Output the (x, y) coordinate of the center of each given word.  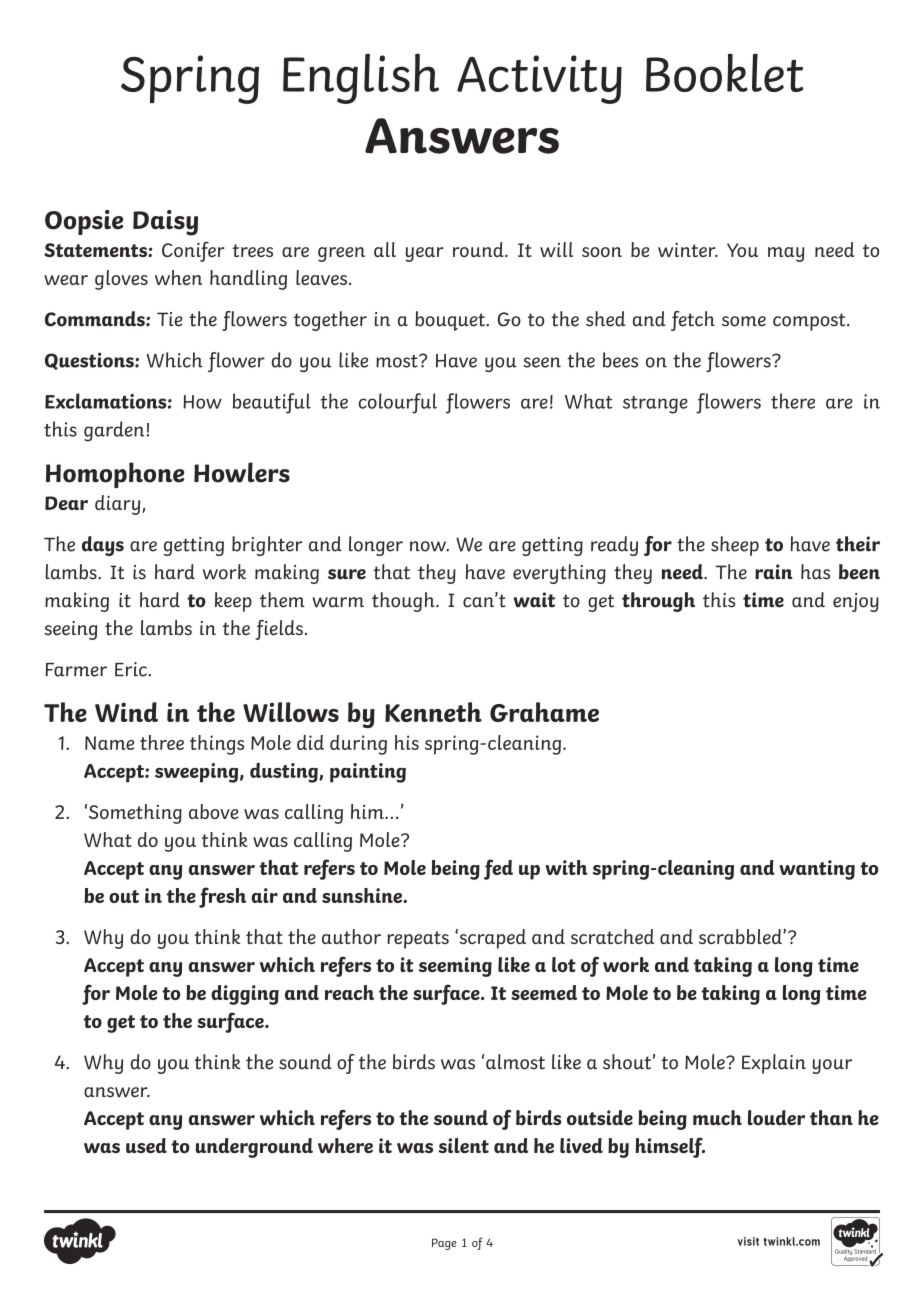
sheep (735, 546)
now (429, 546)
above (214, 811)
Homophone (115, 475)
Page (444, 1244)
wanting (817, 870)
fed (498, 869)
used (146, 1145)
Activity (539, 79)
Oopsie (84, 222)
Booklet (724, 72)
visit (748, 1241)
